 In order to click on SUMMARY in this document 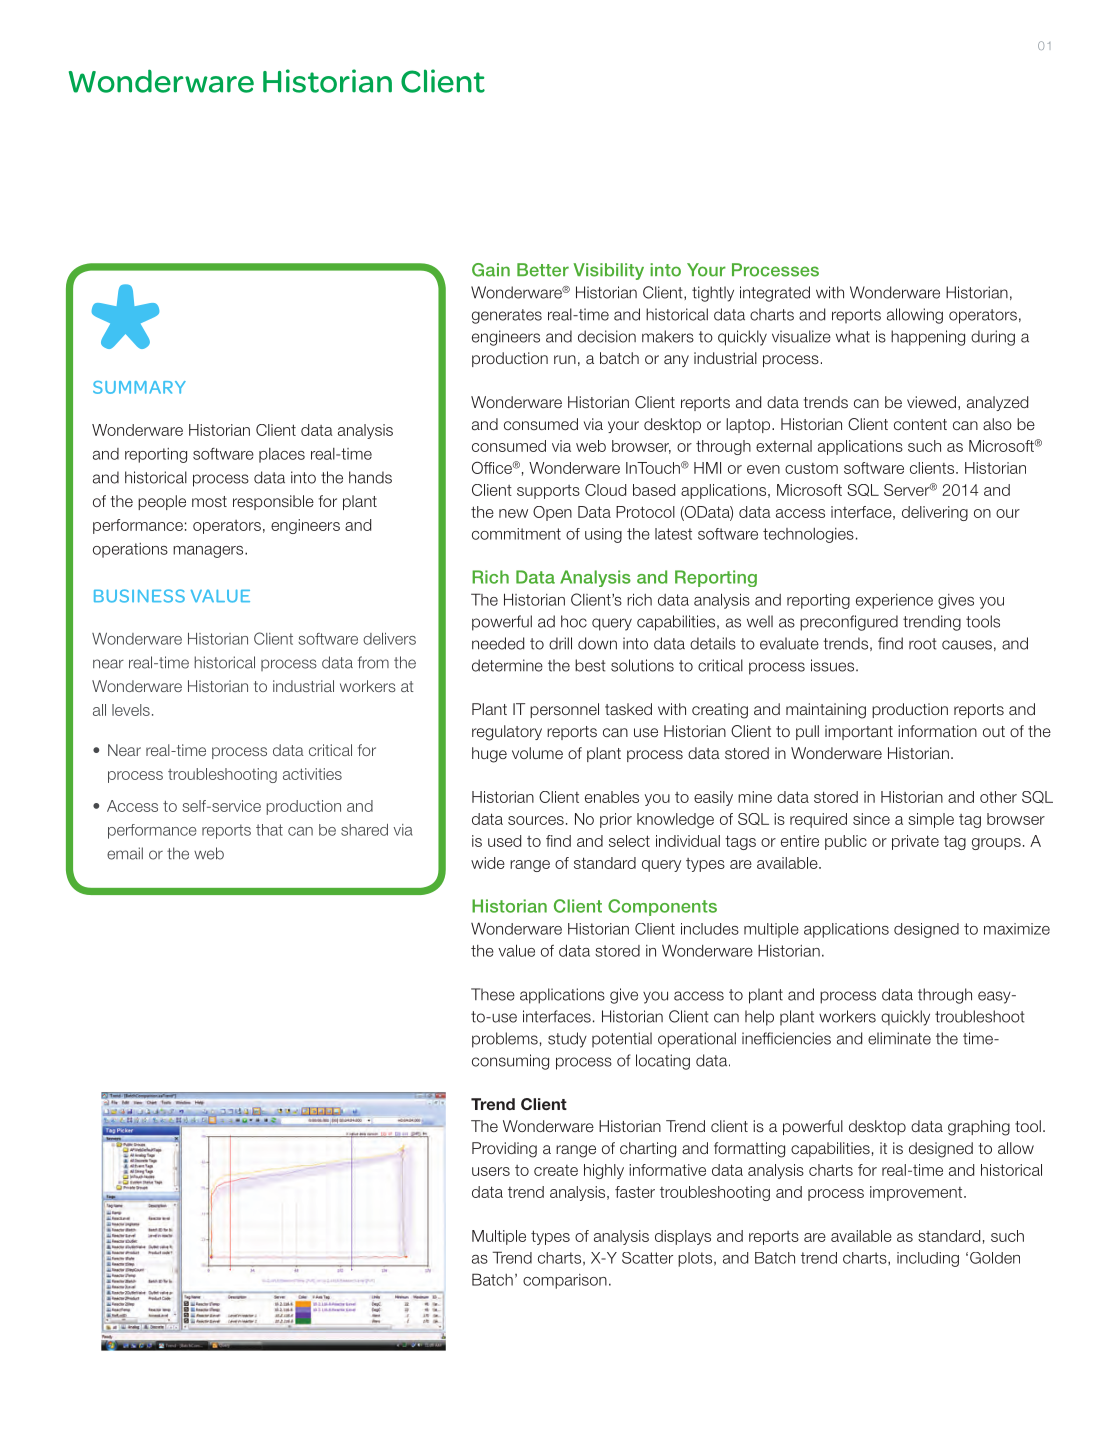, I will do `click(139, 387)`.
